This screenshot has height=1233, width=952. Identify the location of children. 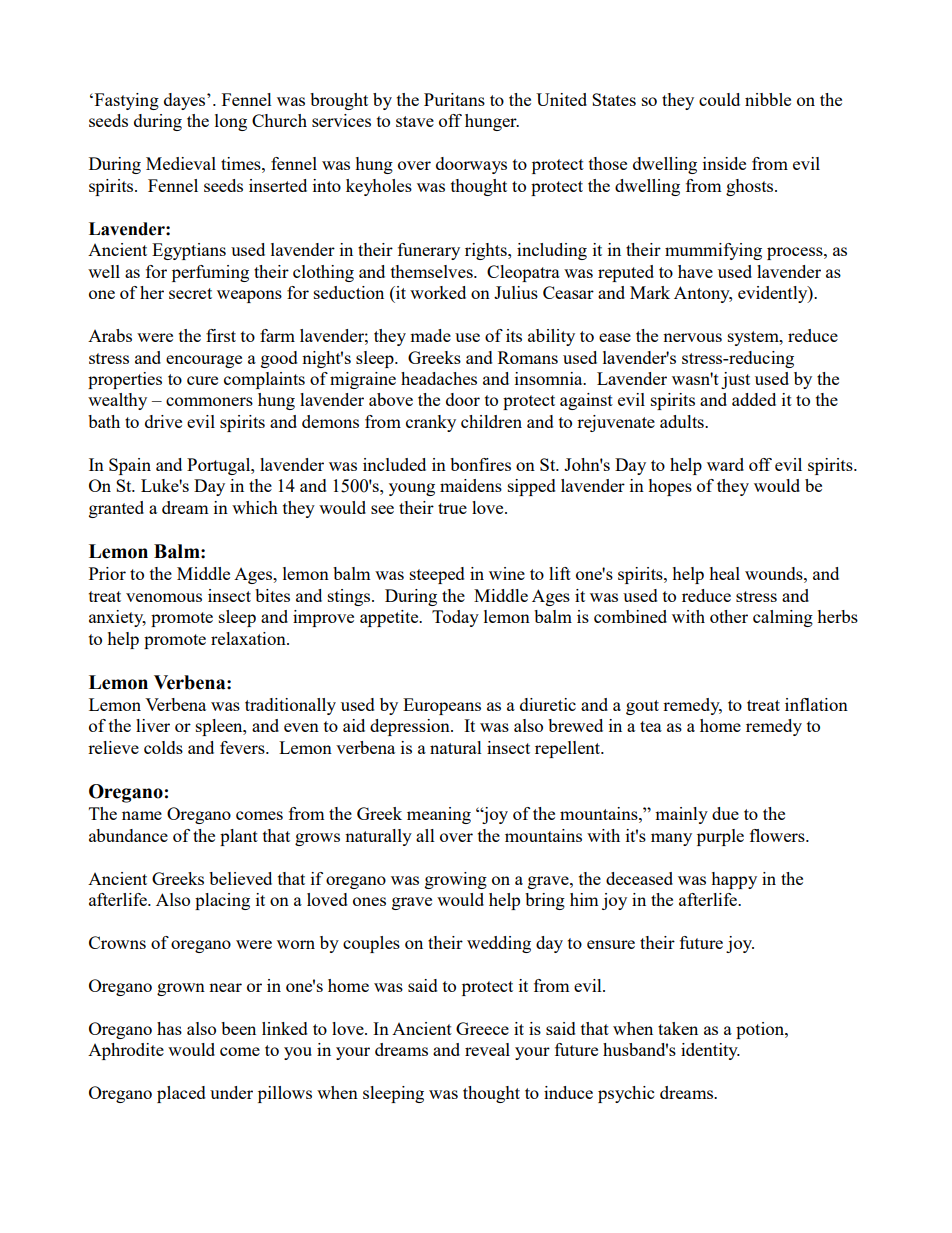
(491, 421).
